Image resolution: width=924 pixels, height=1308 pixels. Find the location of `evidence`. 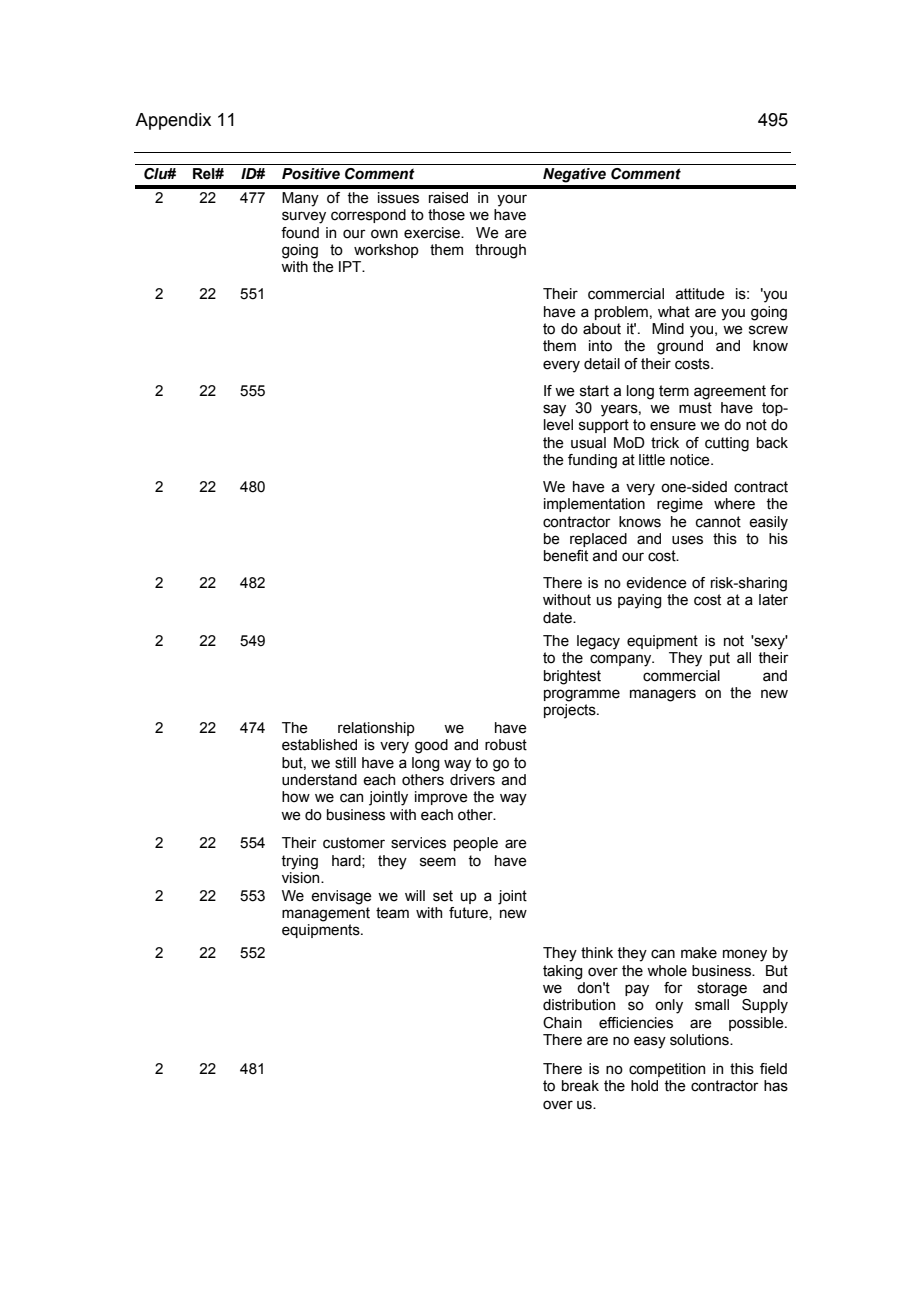

evidence is located at coordinates (656, 583).
